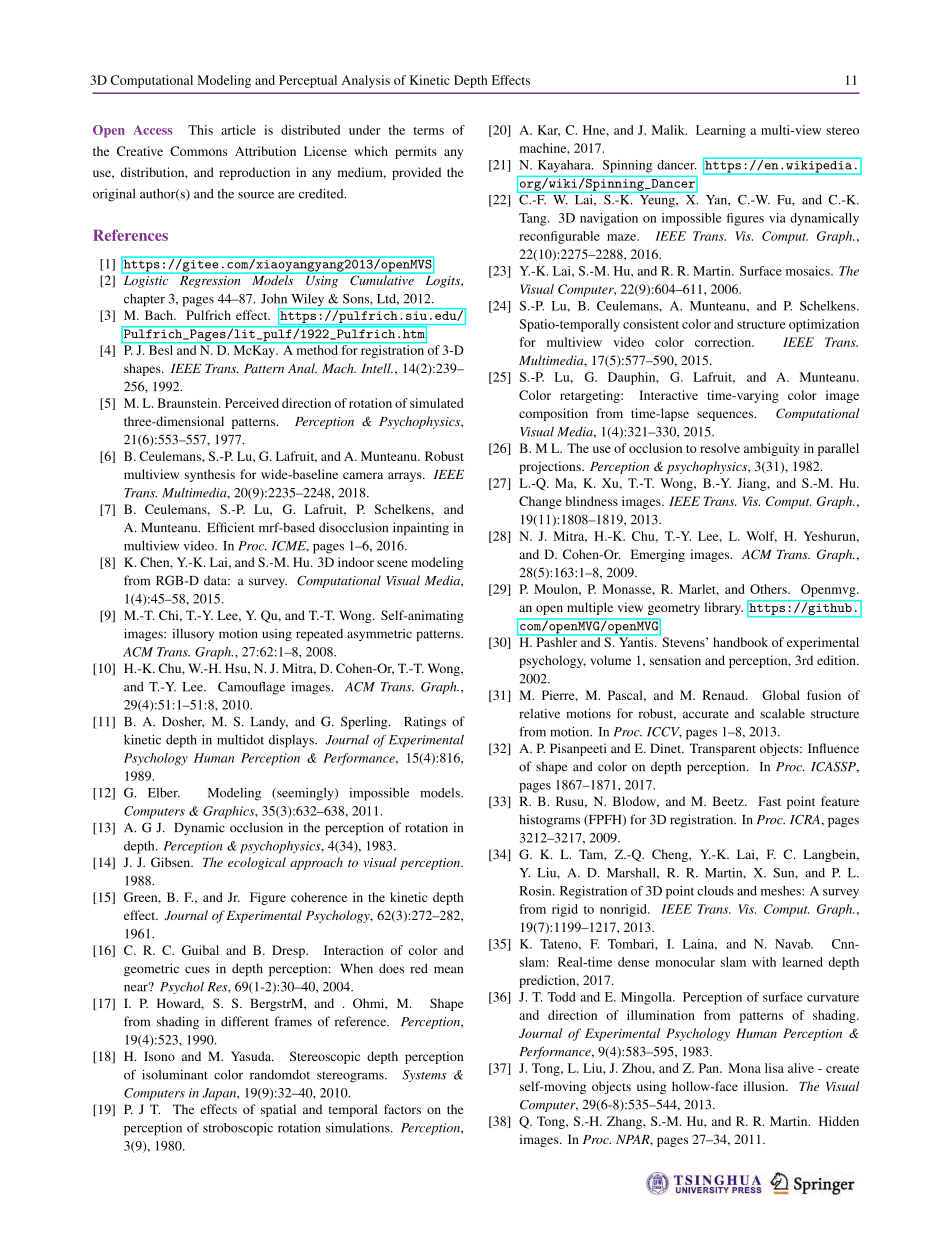  What do you see at coordinates (721, 131) in the screenshot?
I see `Learning` at bounding box center [721, 131].
